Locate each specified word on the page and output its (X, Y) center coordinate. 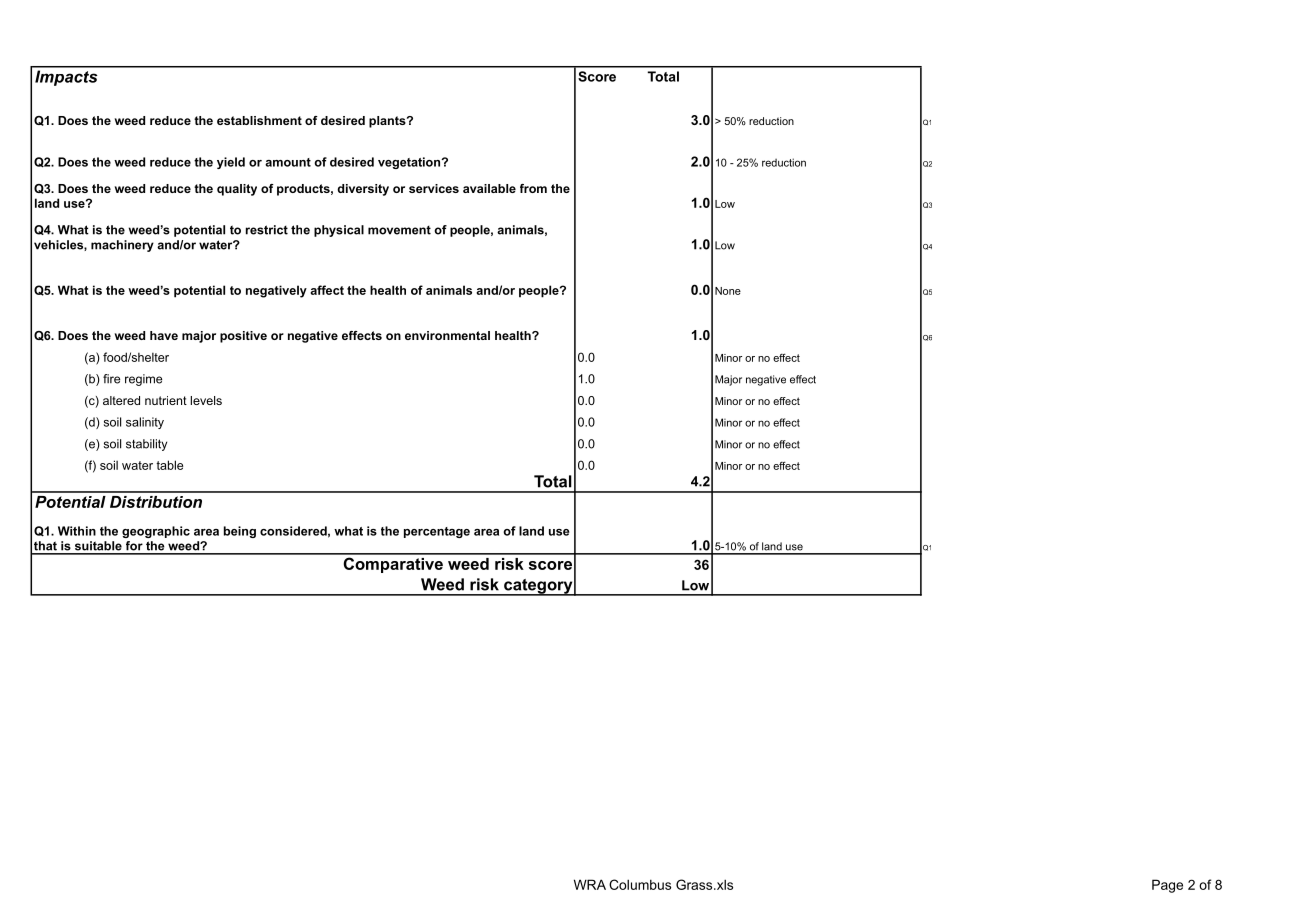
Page (1167, 886)
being (240, 532)
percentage (437, 532)
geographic (156, 532)
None (728, 291)
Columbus (640, 884)
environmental (447, 335)
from (533, 188)
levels (206, 400)
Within (77, 531)
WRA (590, 884)
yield (231, 163)
